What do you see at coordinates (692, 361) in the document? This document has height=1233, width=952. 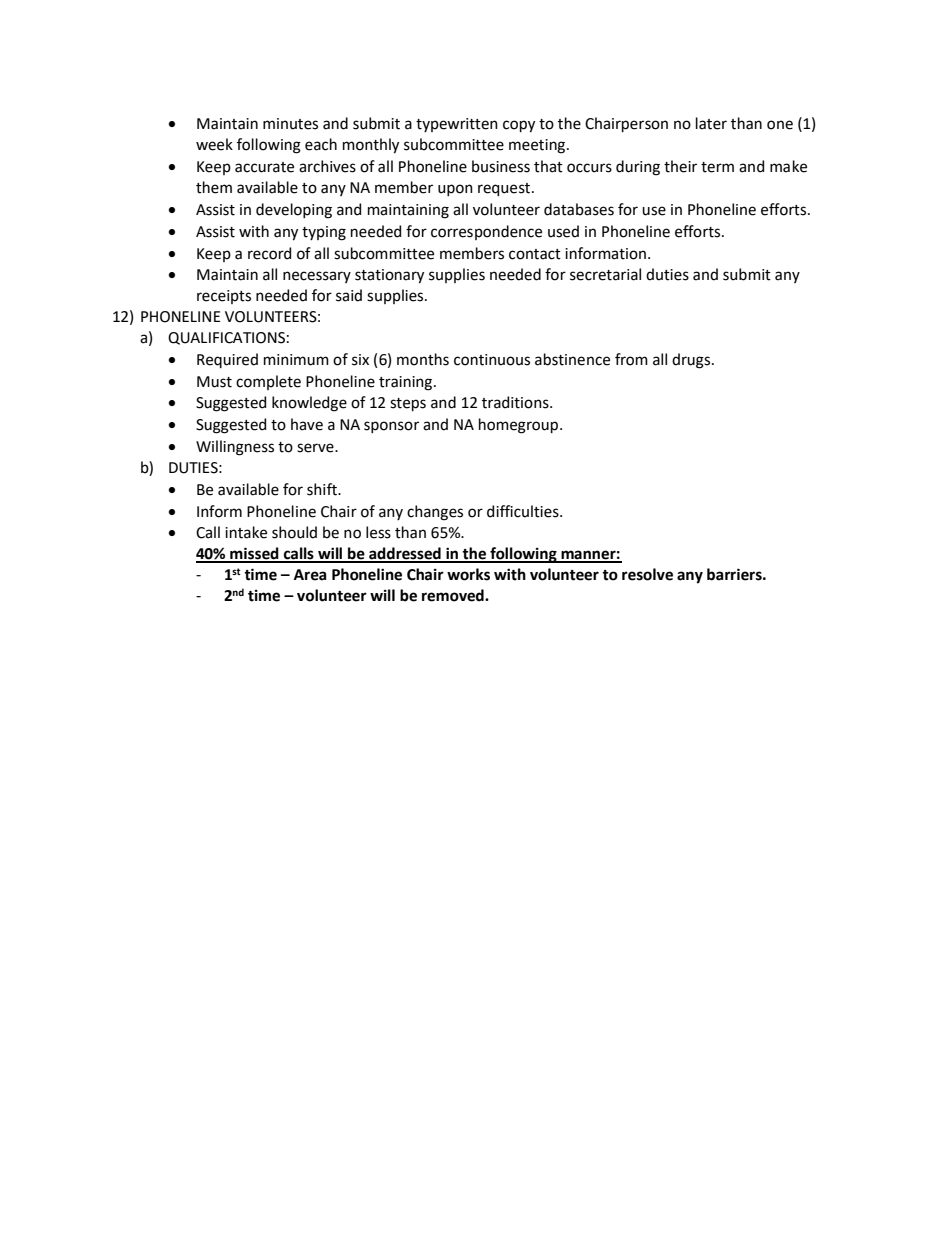 I see `drugs` at bounding box center [692, 361].
